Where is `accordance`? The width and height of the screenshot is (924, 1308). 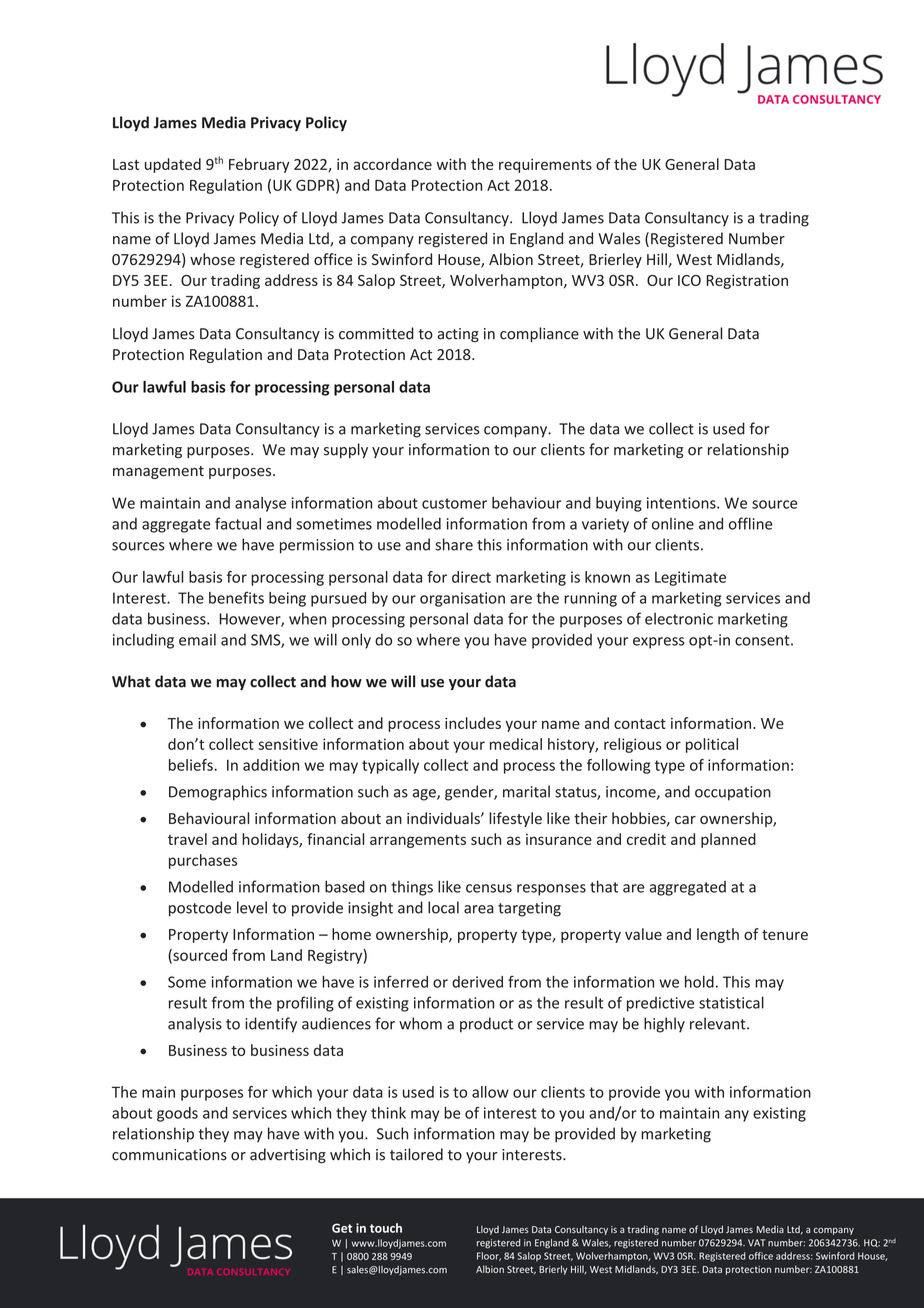
accordance is located at coordinates (392, 164).
